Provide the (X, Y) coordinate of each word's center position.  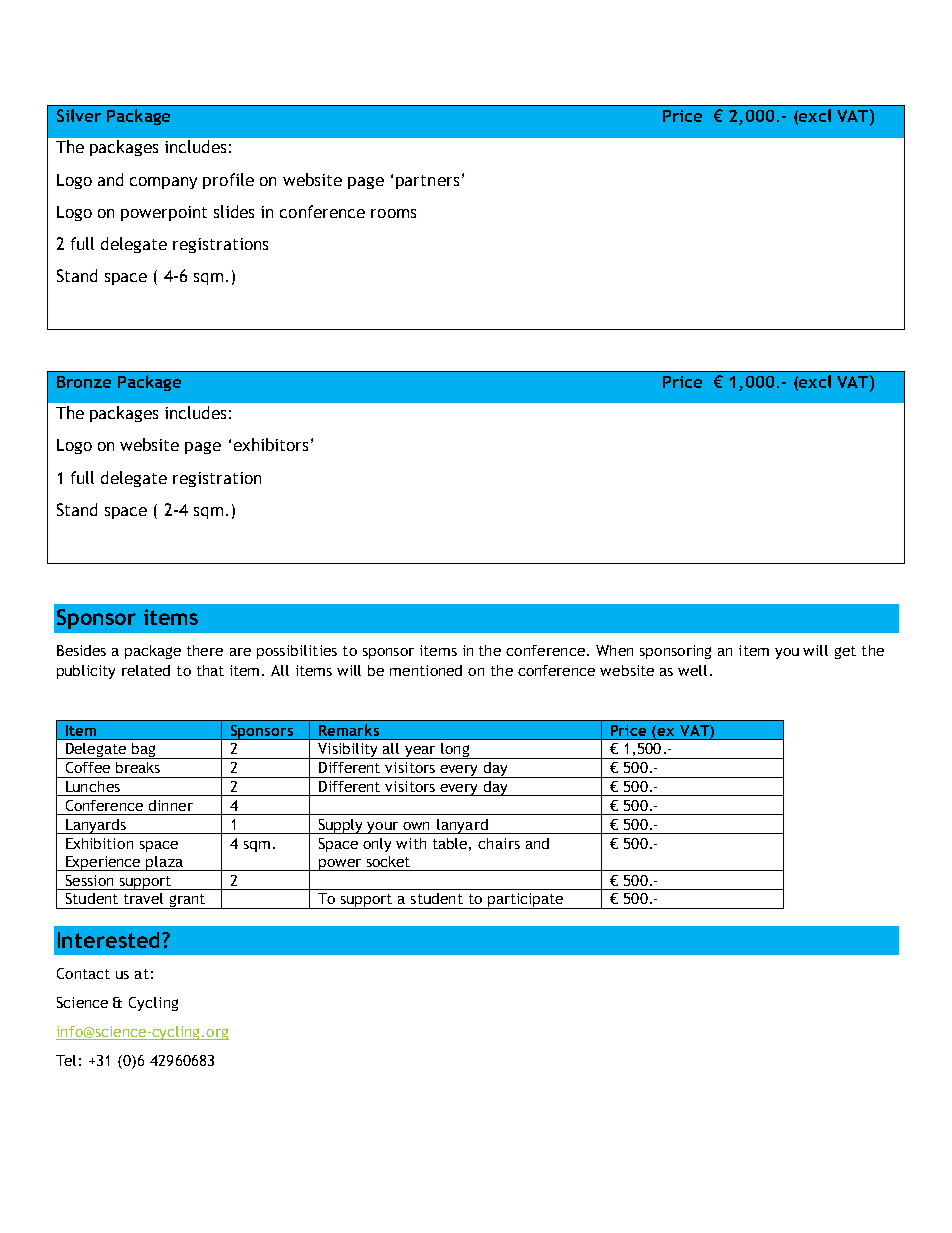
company (163, 183)
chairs (499, 843)
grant (187, 901)
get (845, 652)
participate (525, 901)
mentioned (426, 670)
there (205, 650)
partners (427, 182)
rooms (393, 213)
